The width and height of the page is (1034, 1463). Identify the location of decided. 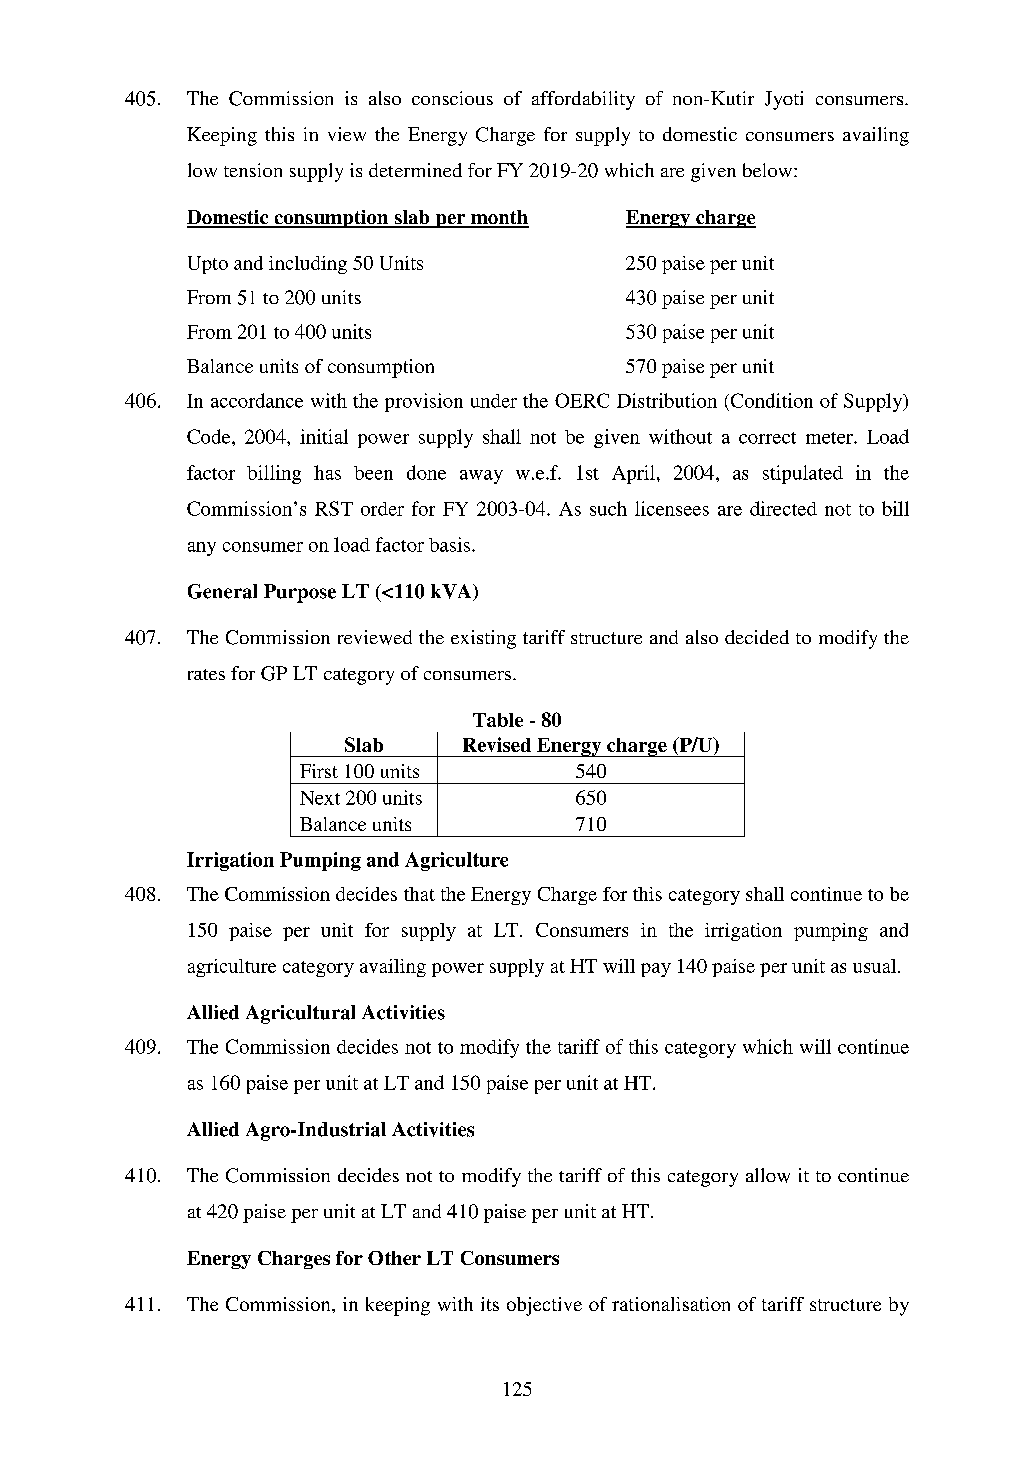
(757, 637).
